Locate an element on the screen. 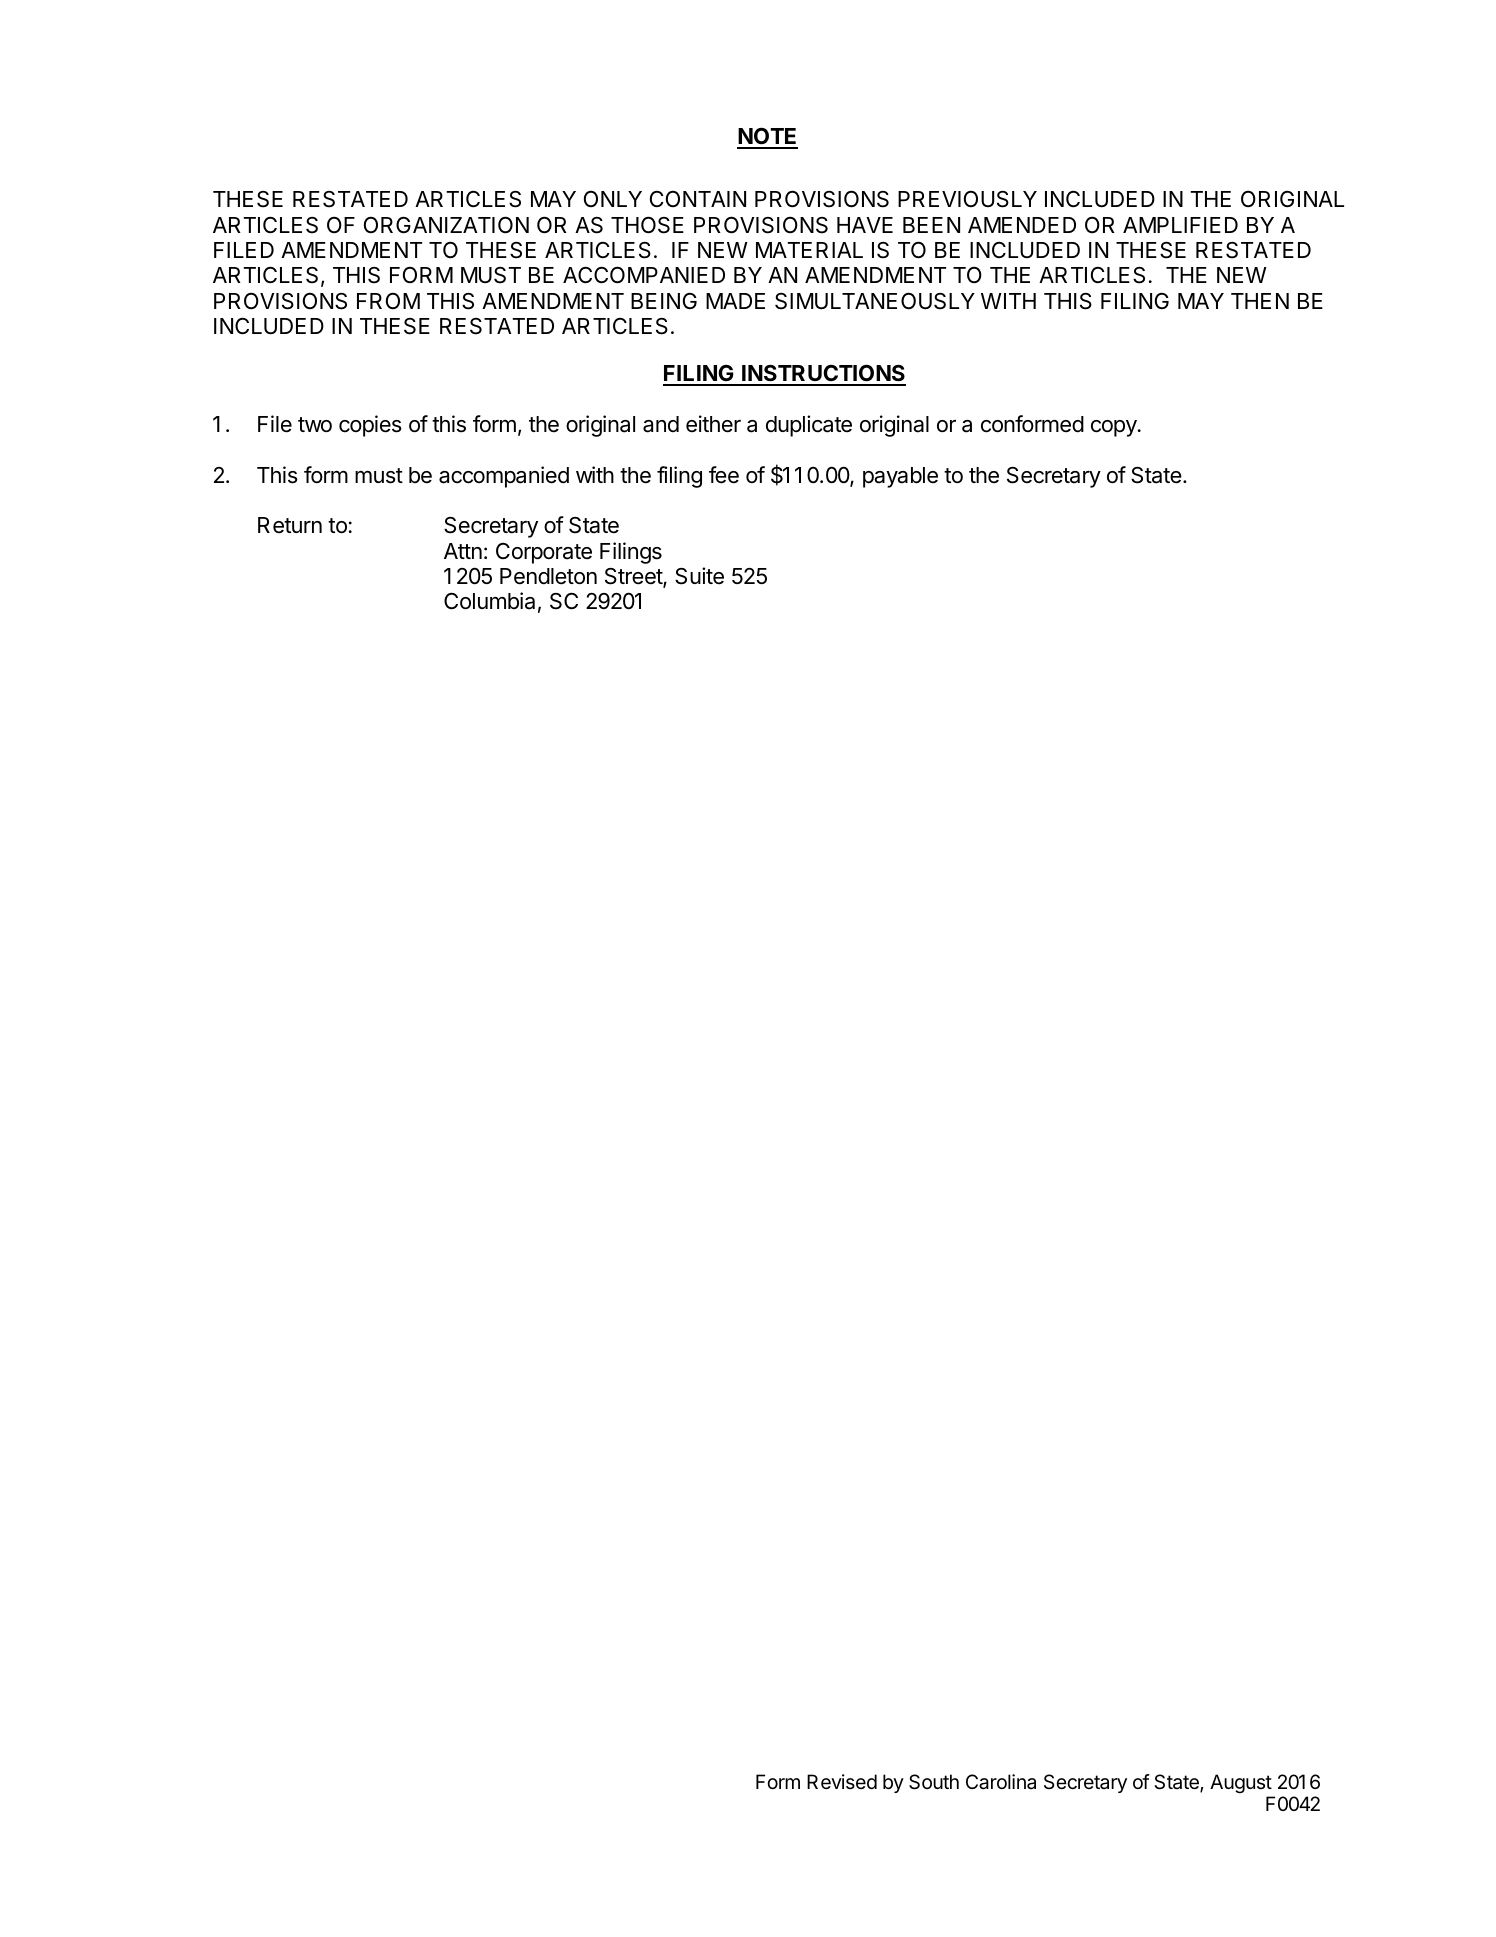 This screenshot has height=1937, width=1496. Pendleton is located at coordinates (548, 576).
